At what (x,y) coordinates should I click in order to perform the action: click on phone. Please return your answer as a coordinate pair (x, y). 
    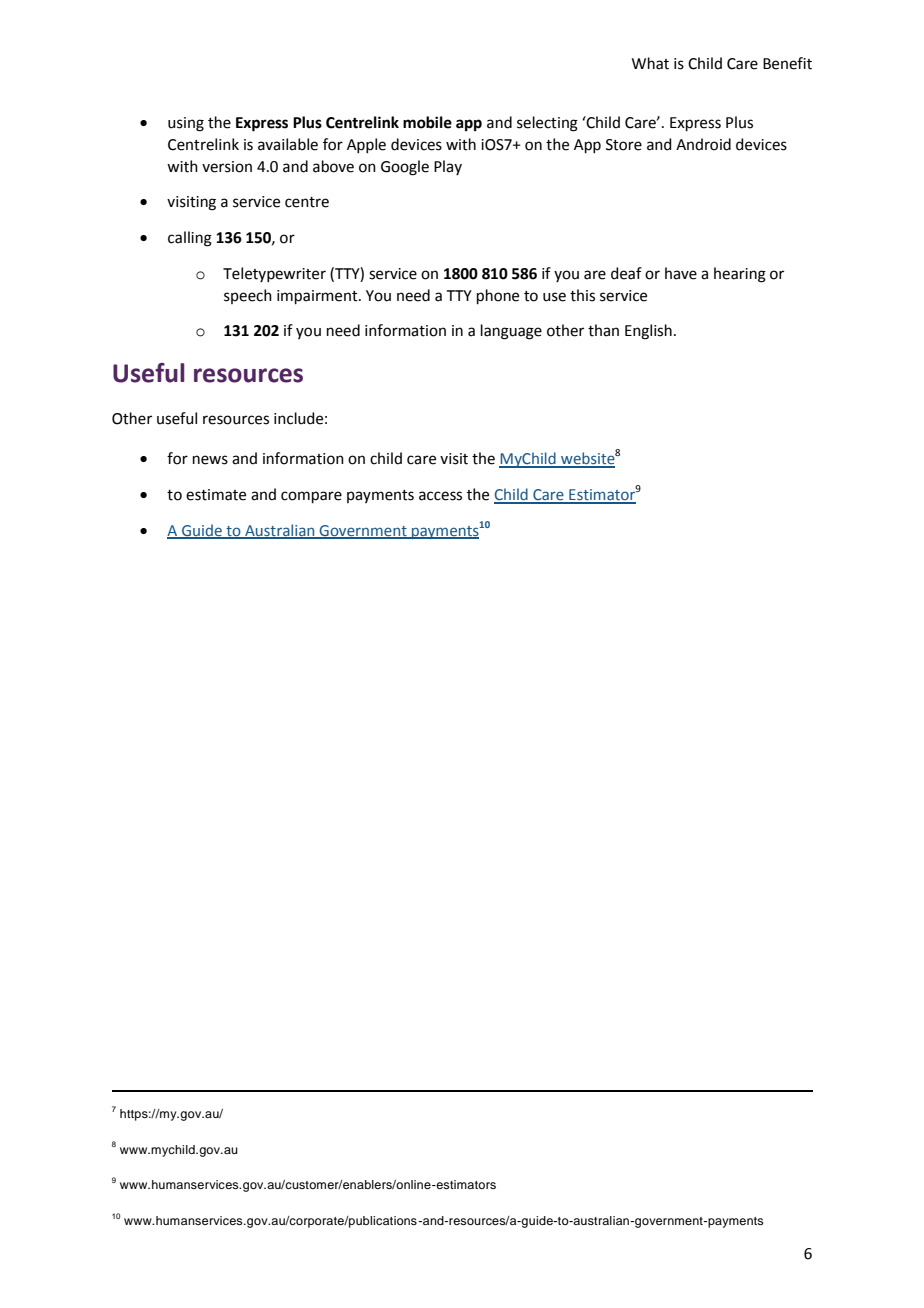
    Looking at the image, I should click on (498, 296).
